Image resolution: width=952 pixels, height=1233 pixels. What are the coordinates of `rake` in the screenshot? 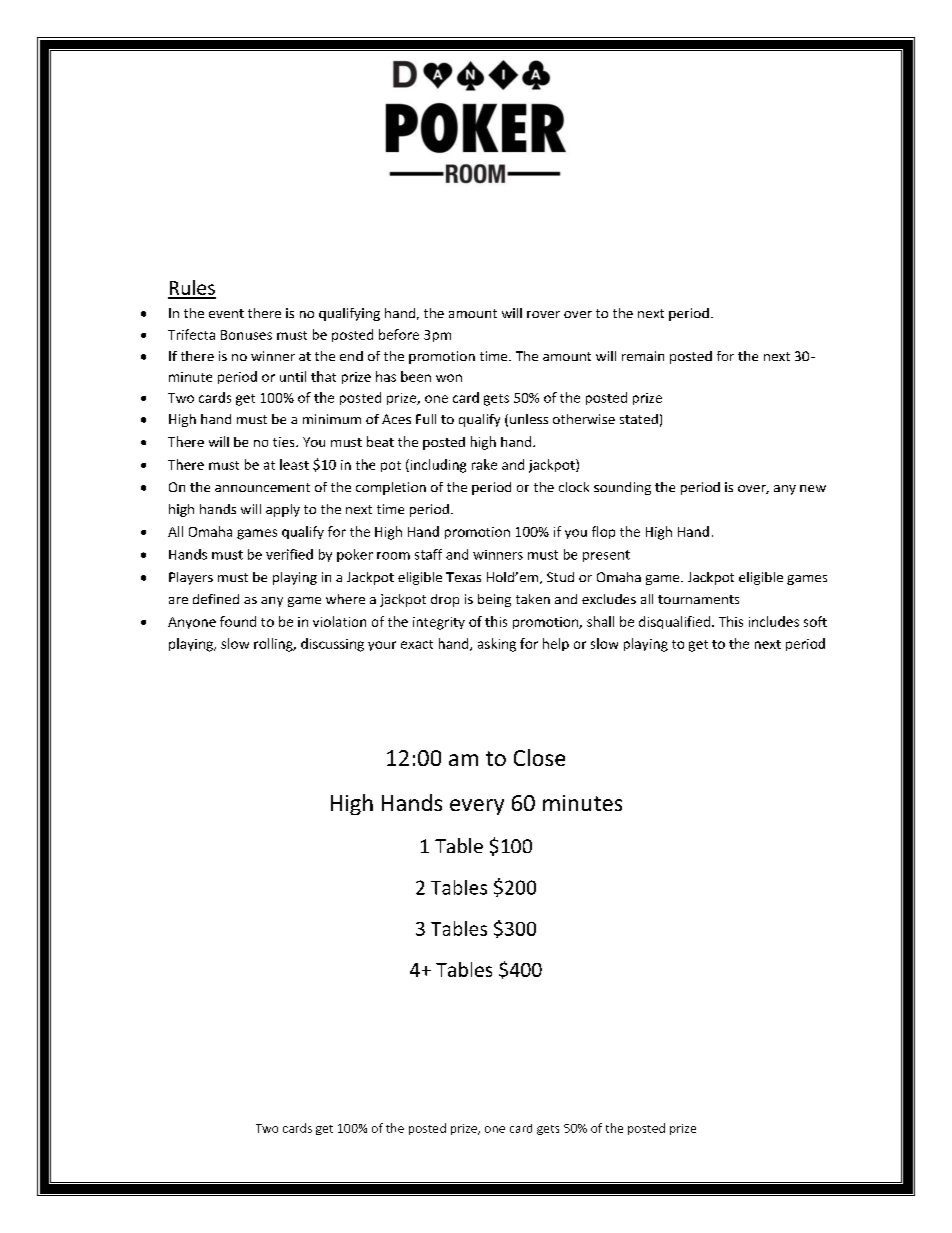 It's located at (484, 464).
